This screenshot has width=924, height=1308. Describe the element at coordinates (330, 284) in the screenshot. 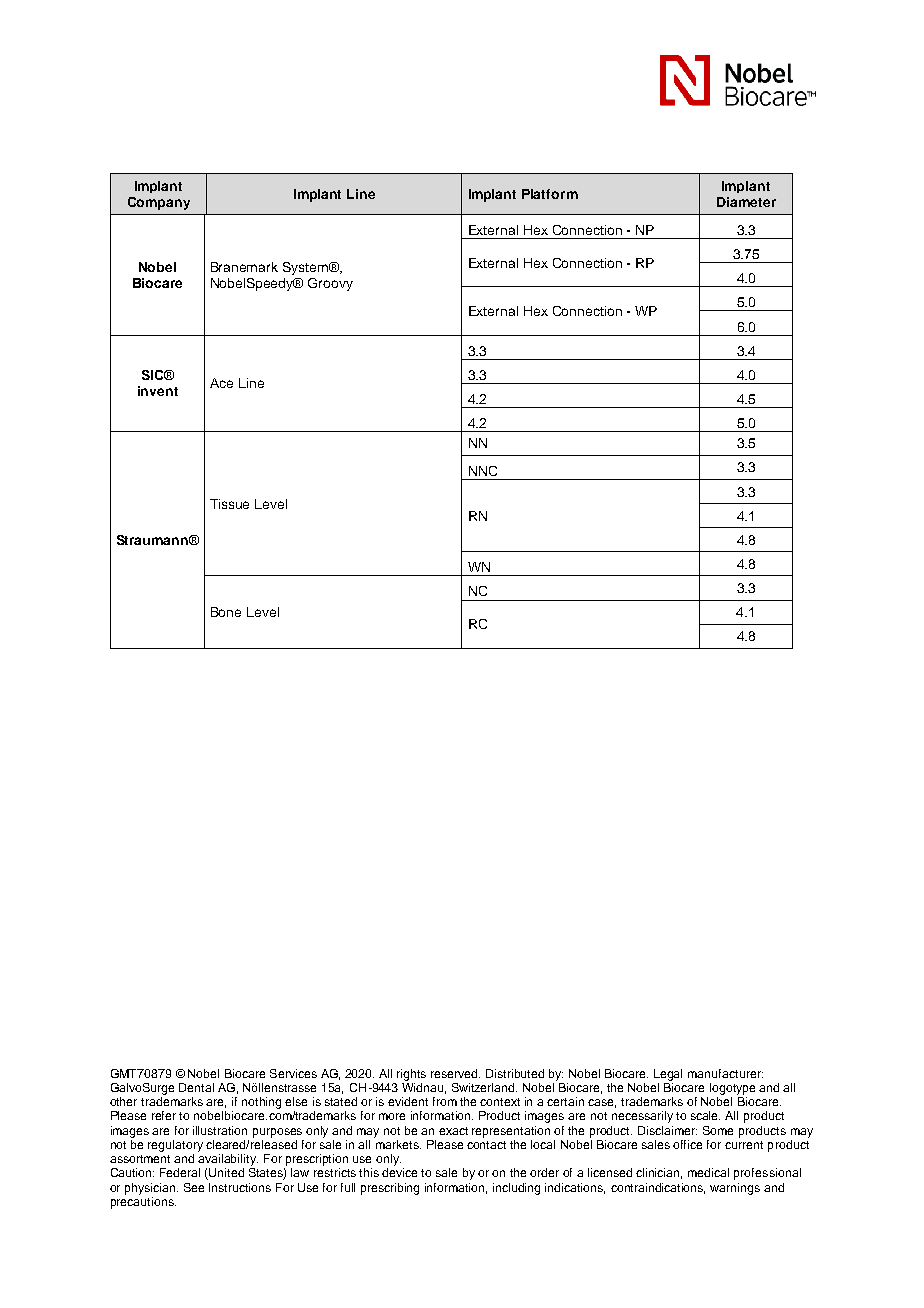

I see `Groovy` at that location.
